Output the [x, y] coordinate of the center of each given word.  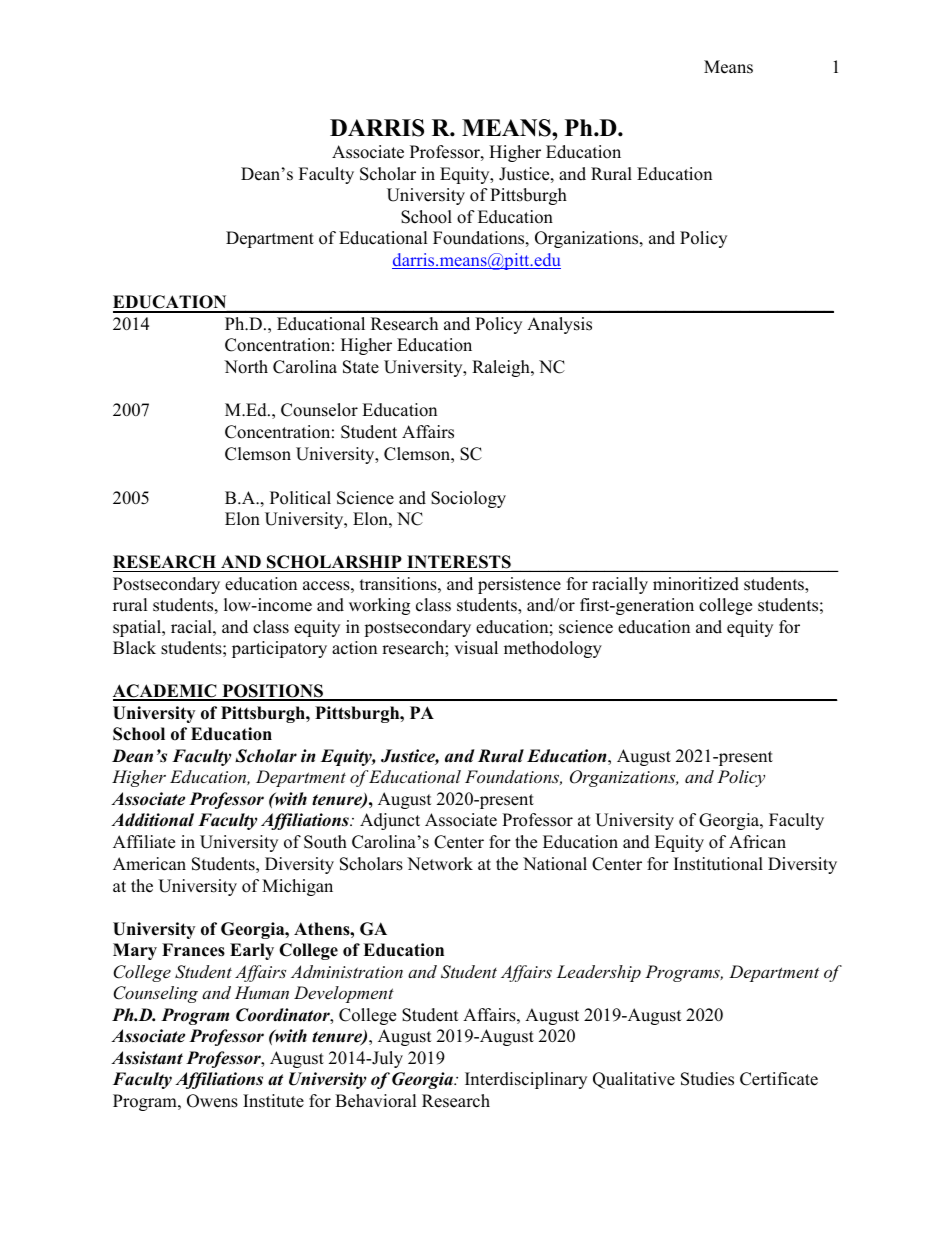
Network [440, 864]
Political [300, 498]
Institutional [718, 864]
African [757, 842]
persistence [519, 585]
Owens [212, 1101]
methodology [553, 649]
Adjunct [390, 821]
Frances [193, 950]
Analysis [559, 325]
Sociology [468, 499]
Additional [152, 820]
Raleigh [502, 368]
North [246, 367]
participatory [279, 649]
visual [476, 648]
